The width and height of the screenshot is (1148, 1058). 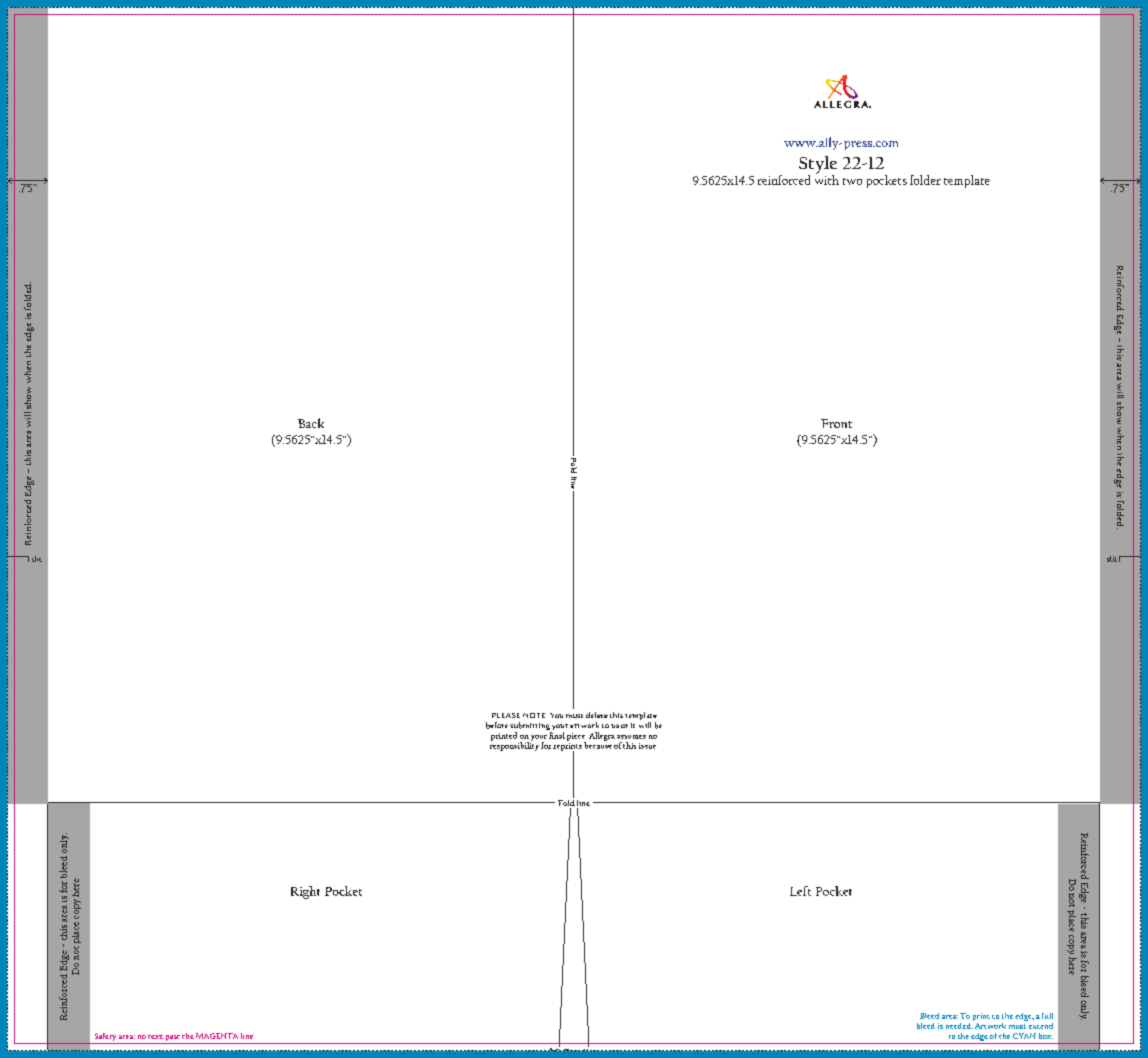 What do you see at coordinates (836, 423) in the screenshot?
I see `Front` at bounding box center [836, 423].
